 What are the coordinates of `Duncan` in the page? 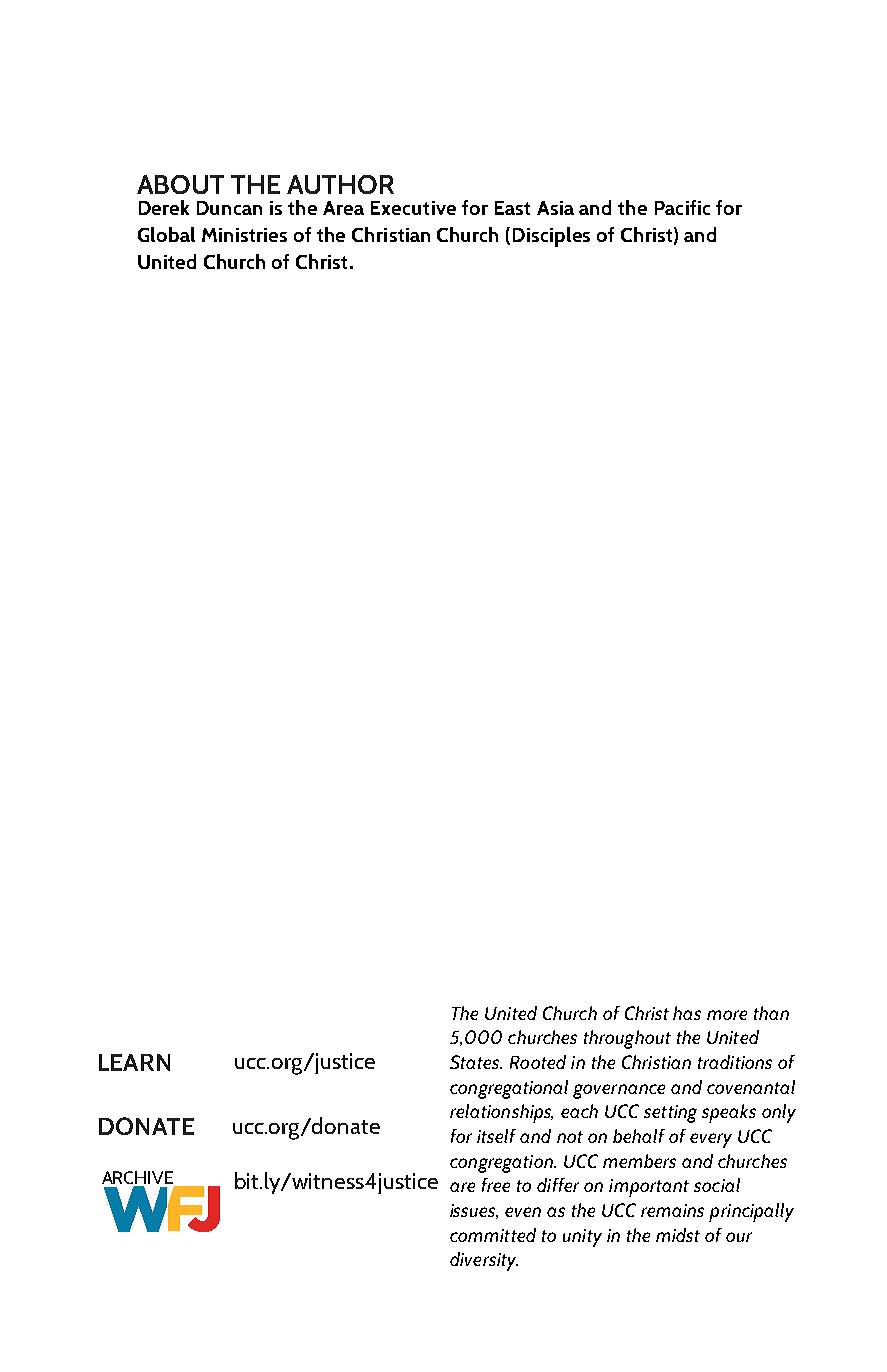 It's located at (229, 208).
